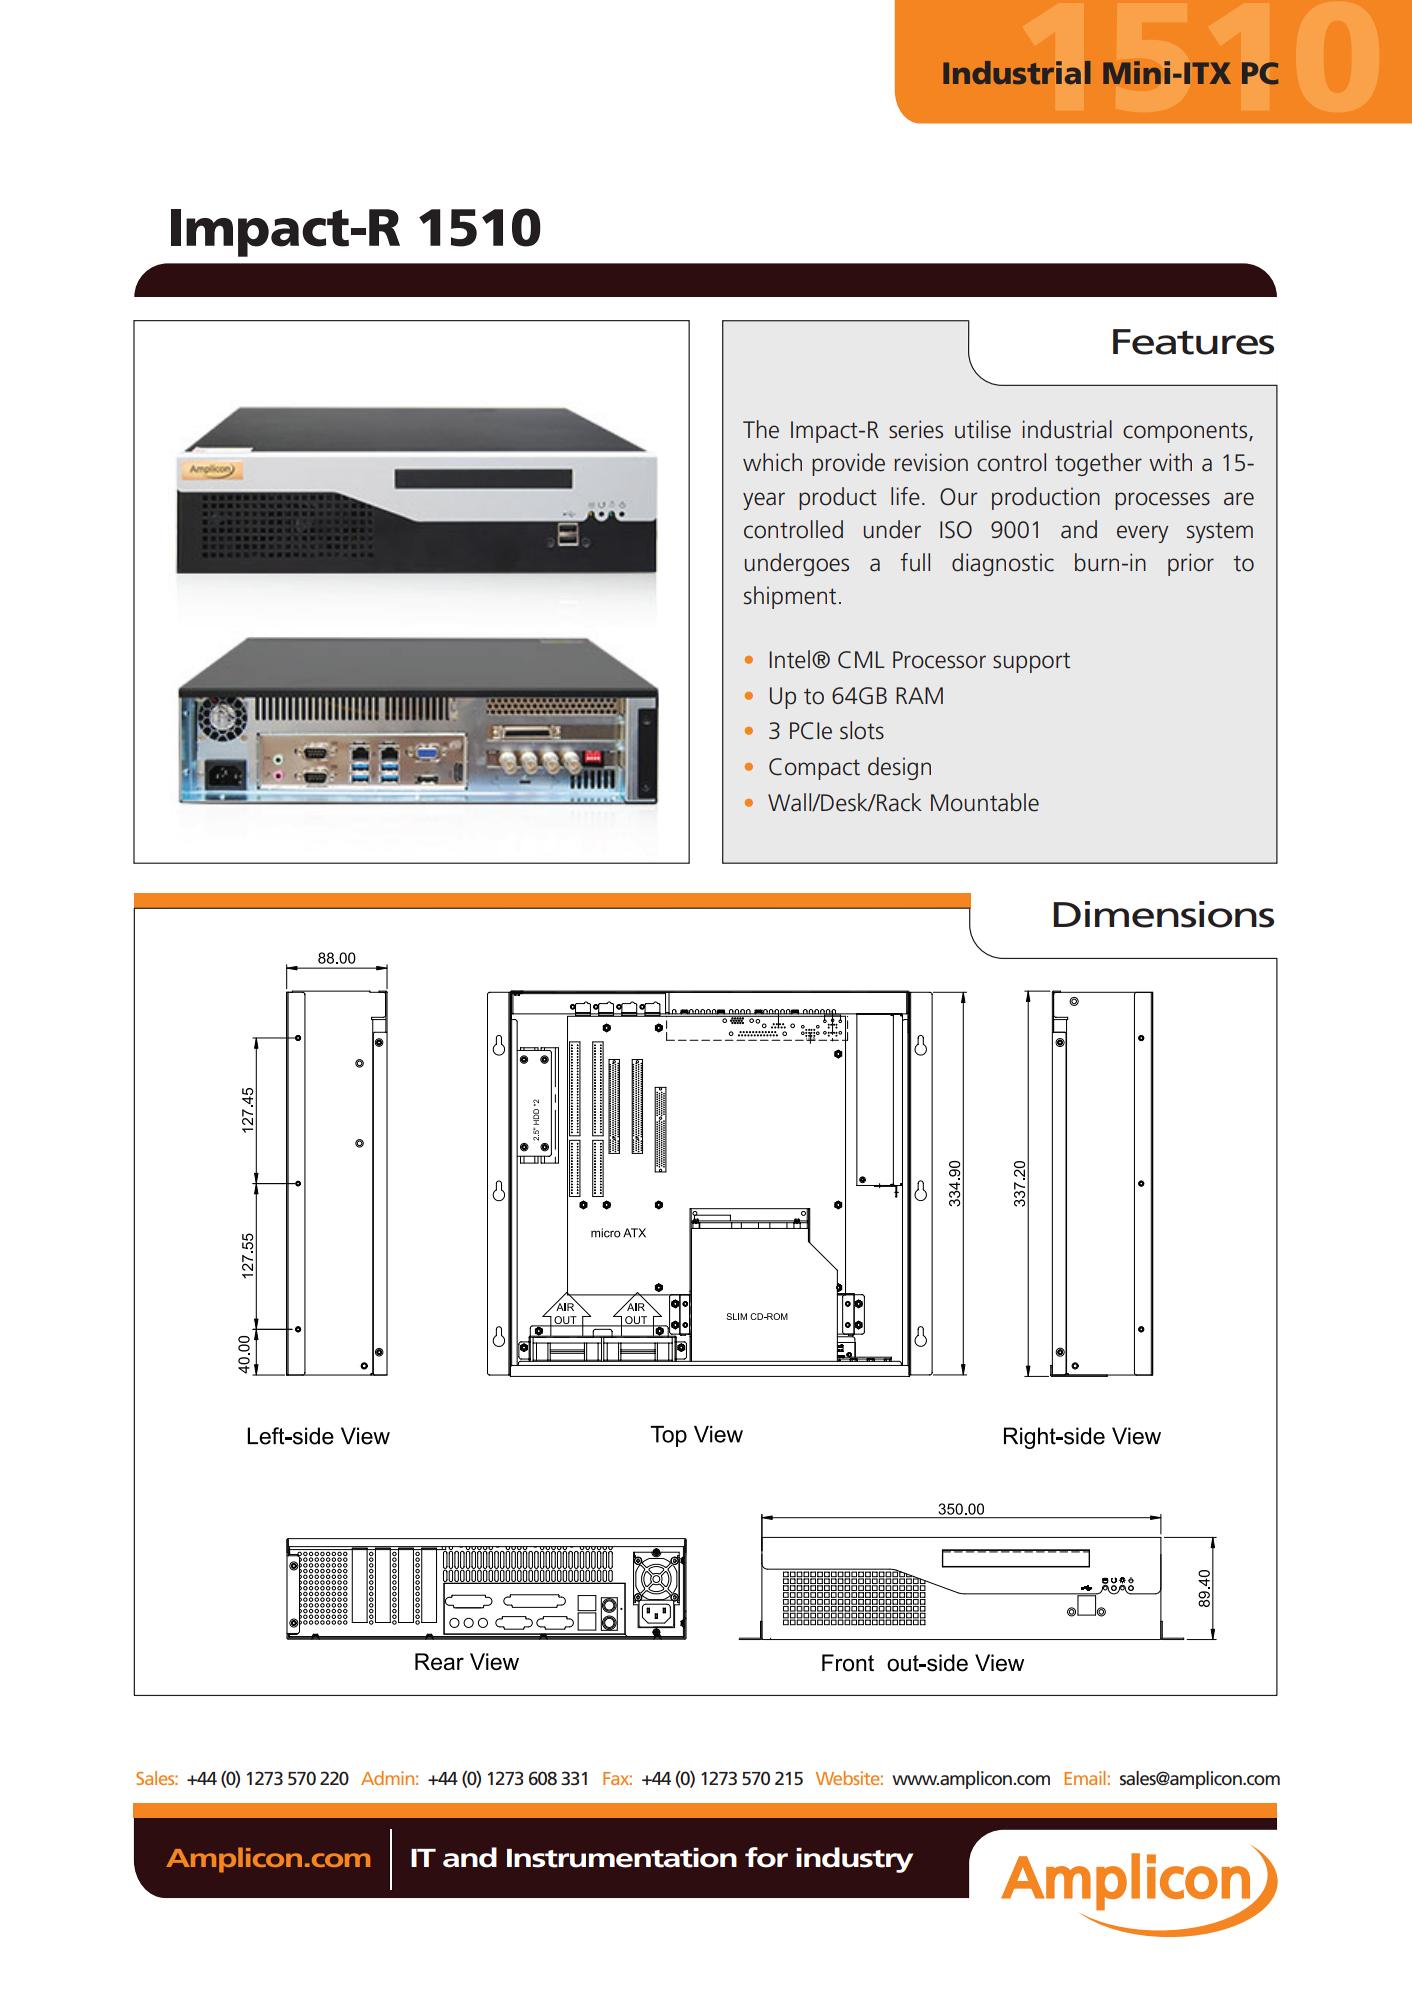 This page has height=1997, width=1412. I want to click on components, so click(1186, 432).
